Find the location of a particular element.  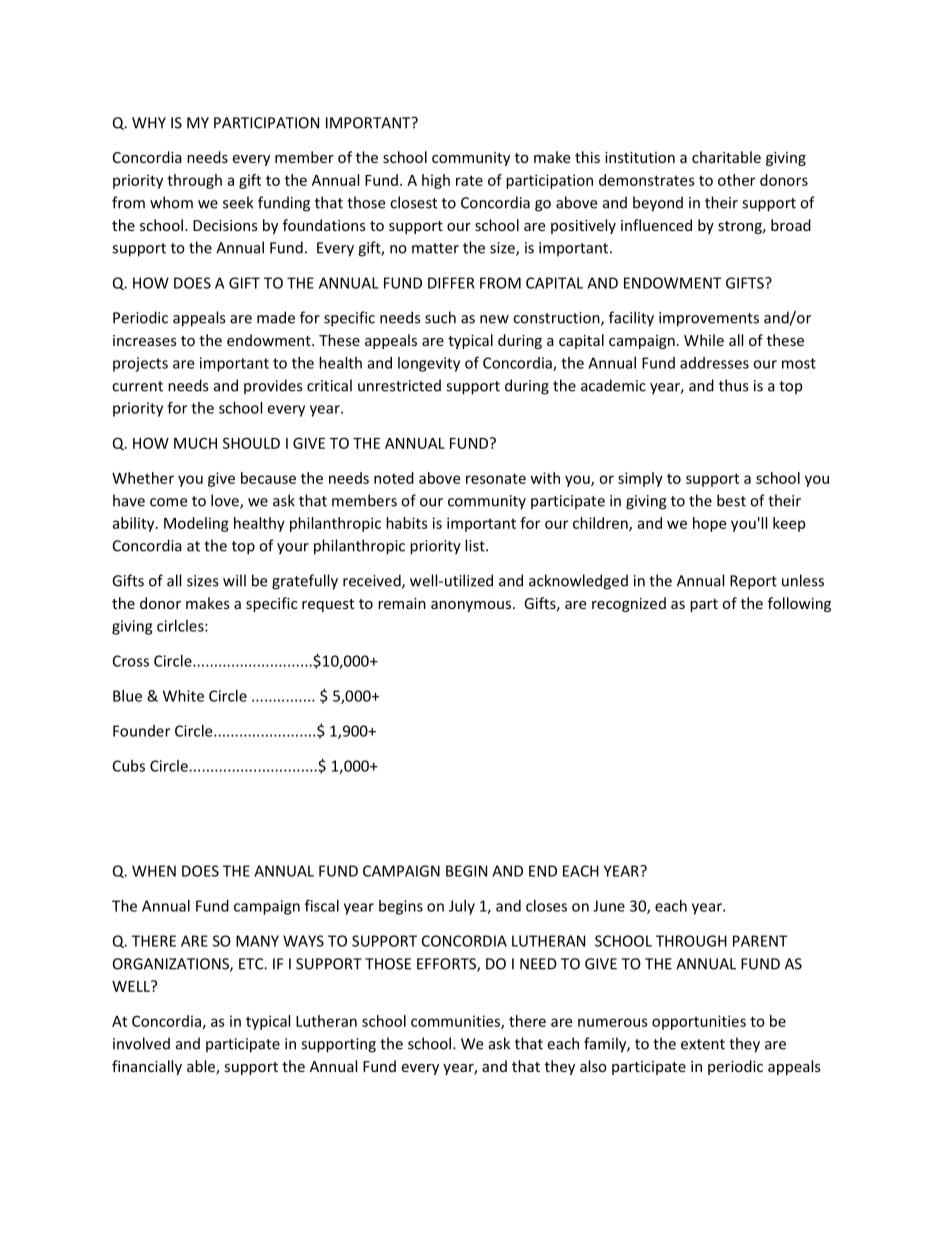

WHY is located at coordinates (149, 123).
